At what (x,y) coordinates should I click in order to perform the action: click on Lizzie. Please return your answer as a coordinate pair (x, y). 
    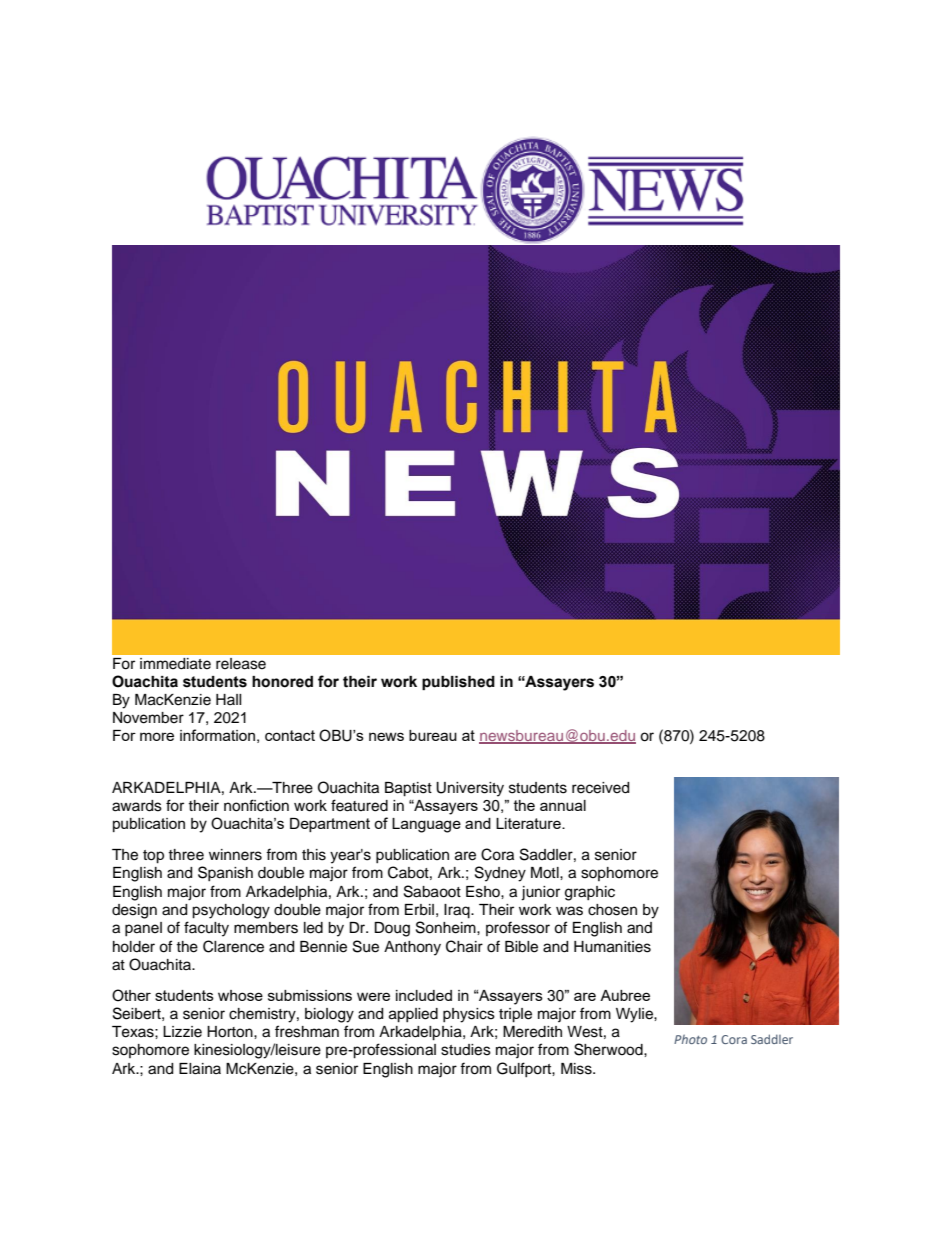
    Looking at the image, I should click on (182, 1032).
